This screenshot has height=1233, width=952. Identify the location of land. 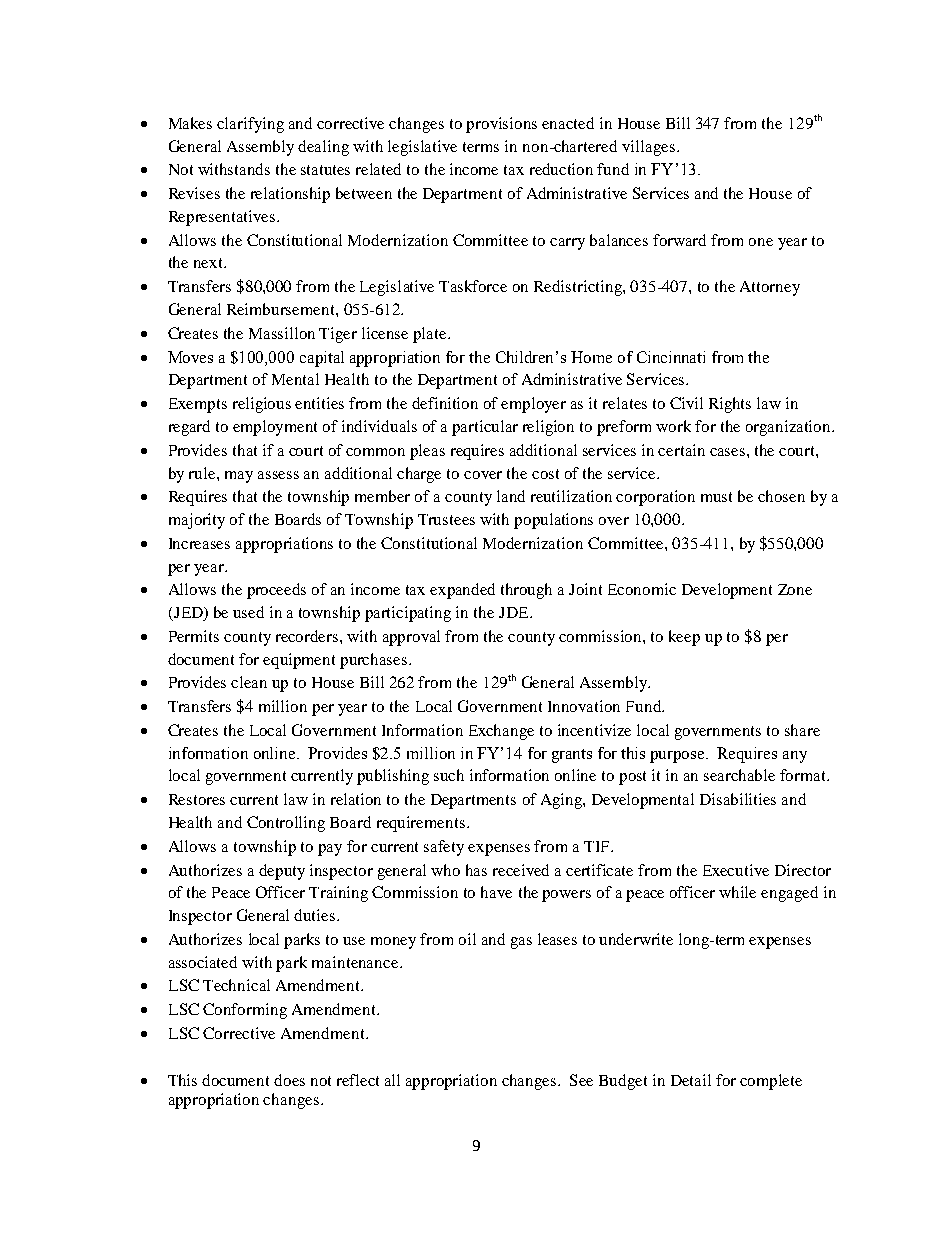
(511, 496).
